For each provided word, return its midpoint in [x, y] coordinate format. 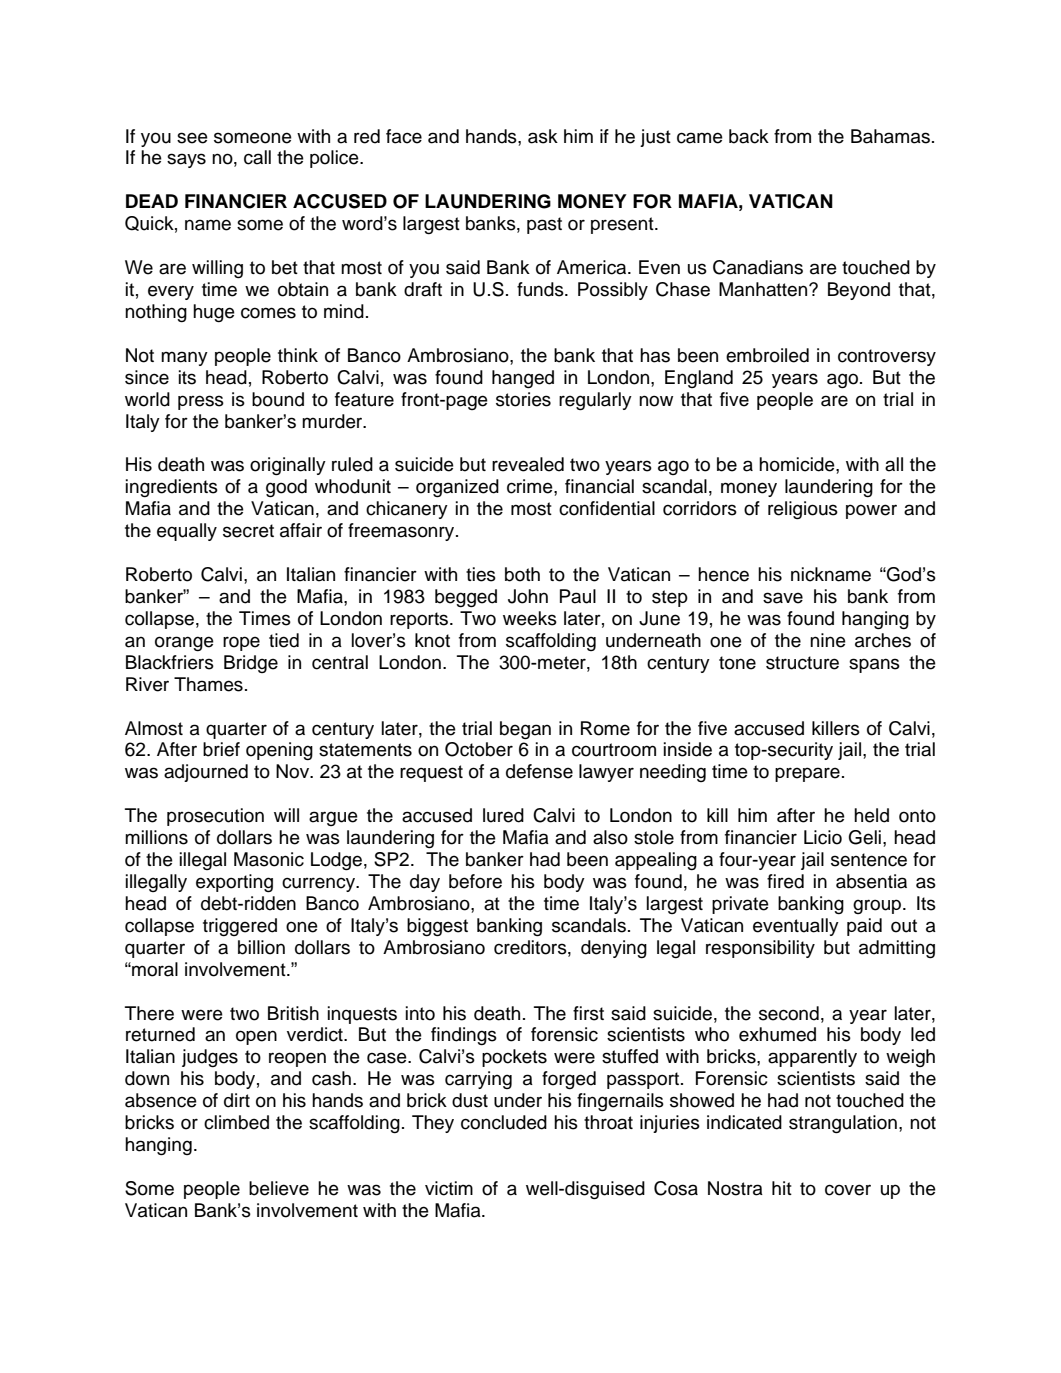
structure [802, 663]
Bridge [251, 664]
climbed [236, 1122]
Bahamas [890, 136]
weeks [530, 618]
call [257, 157]
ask [543, 136]
